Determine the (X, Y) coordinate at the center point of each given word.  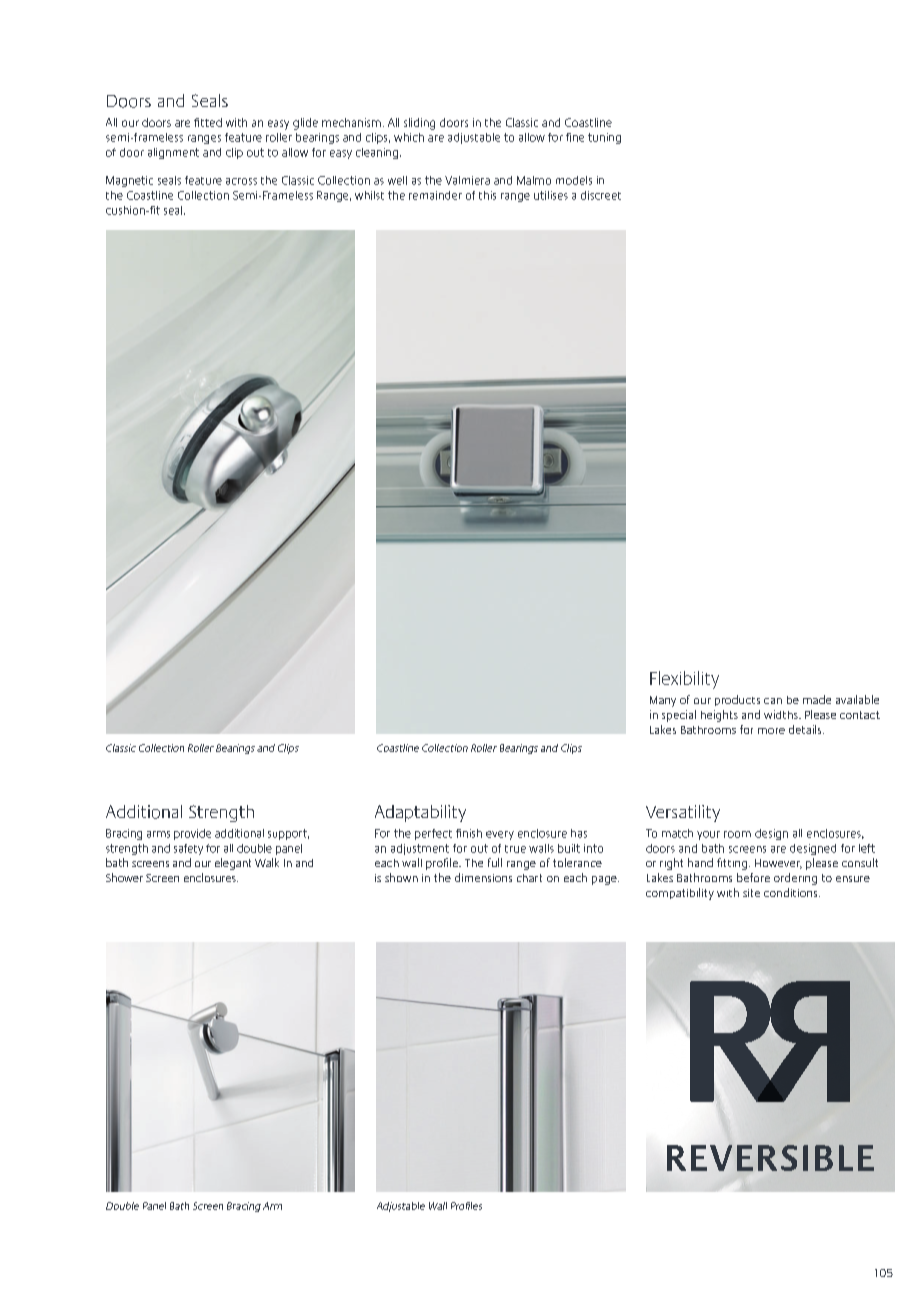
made (817, 699)
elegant (233, 864)
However (778, 864)
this (487, 195)
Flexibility (684, 680)
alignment (173, 153)
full (495, 862)
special (679, 716)
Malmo (534, 180)
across (241, 181)
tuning (604, 138)
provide (192, 834)
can (773, 701)
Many (663, 701)
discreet (601, 195)
